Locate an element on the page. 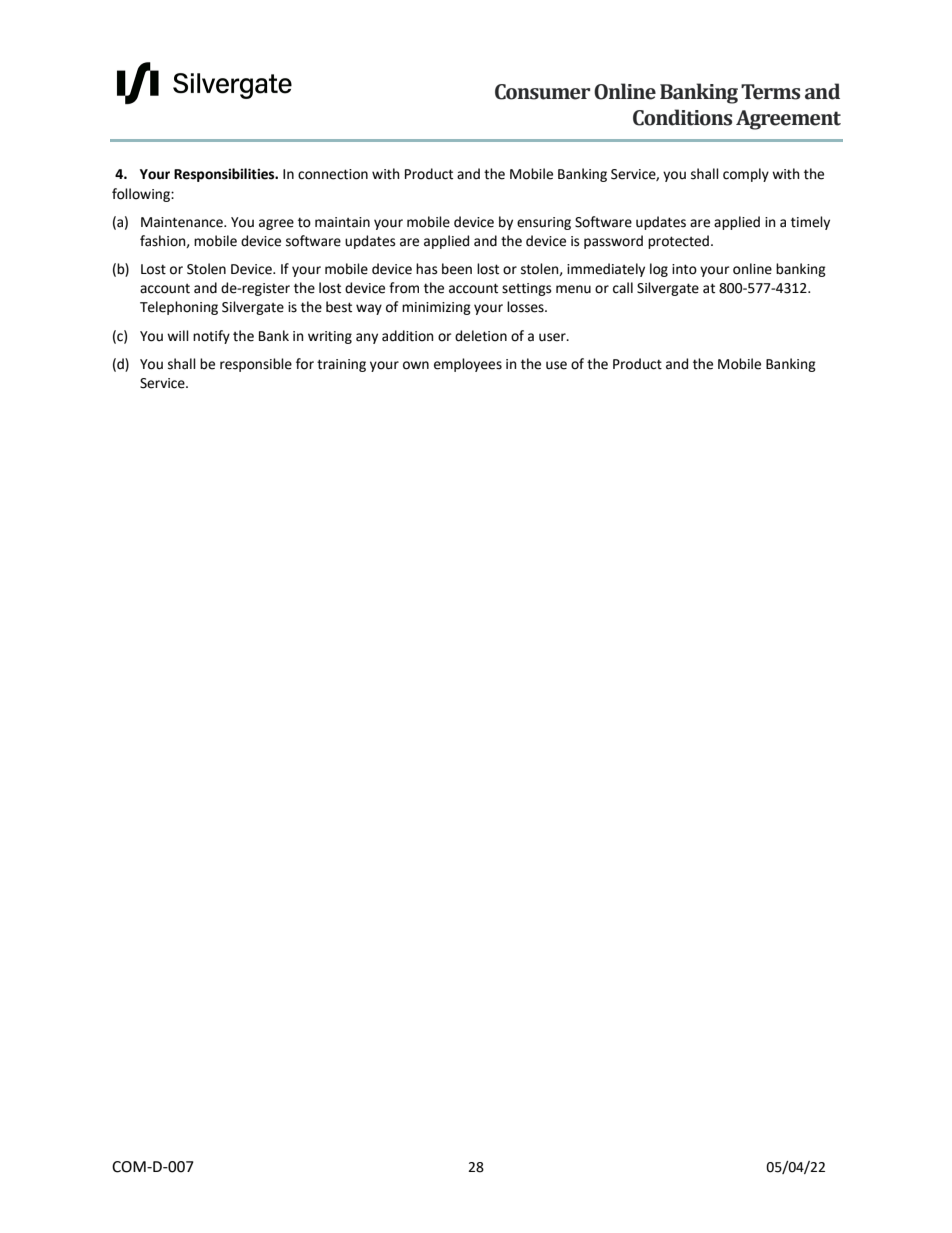 The height and width of the document is (1233, 952). Consumer is located at coordinates (542, 92).
